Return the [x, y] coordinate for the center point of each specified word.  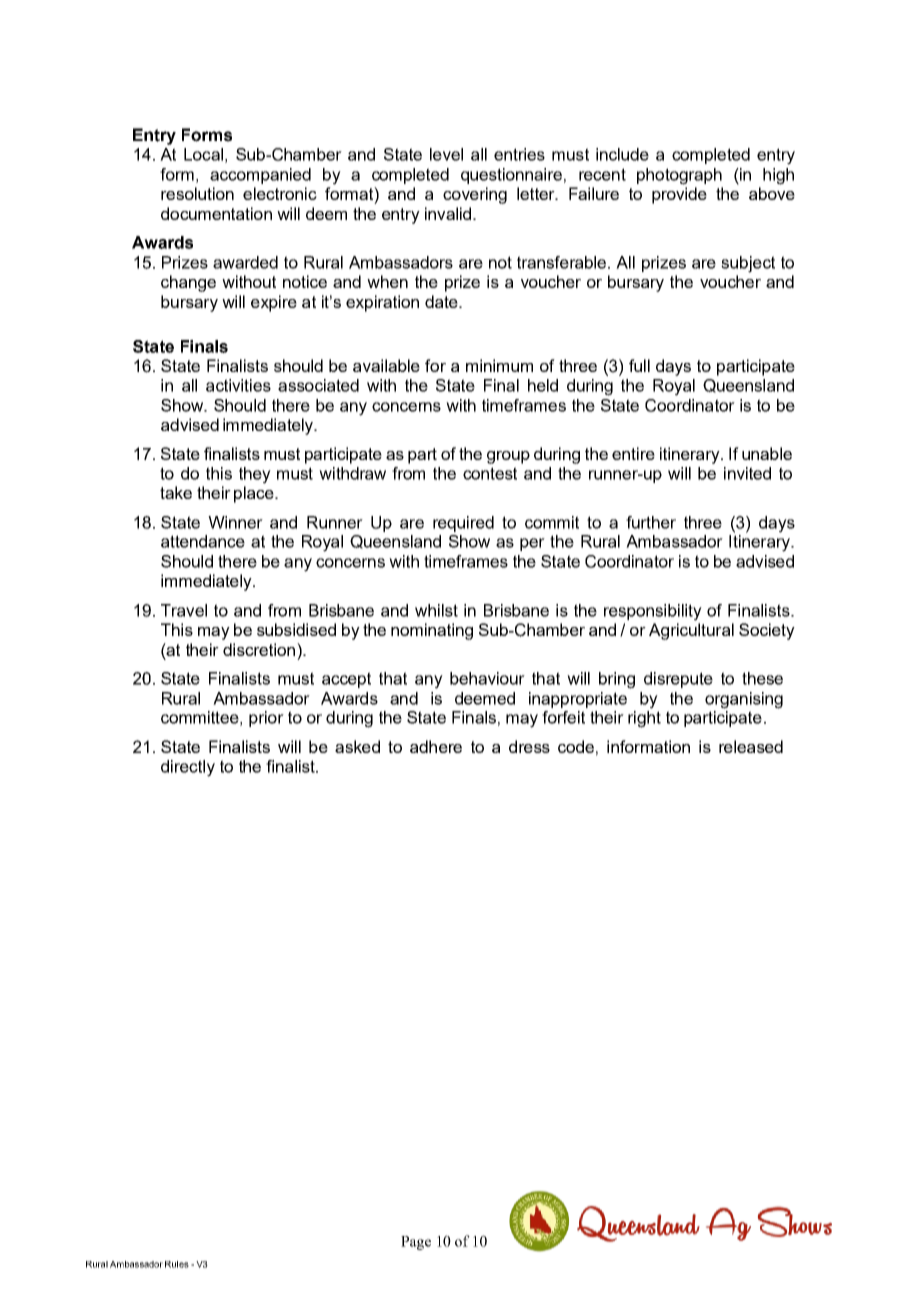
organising [744, 700]
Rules [177, 1264]
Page [416, 1243]
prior [266, 719]
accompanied [260, 176]
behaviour [487, 678]
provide [679, 195]
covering [475, 195]
